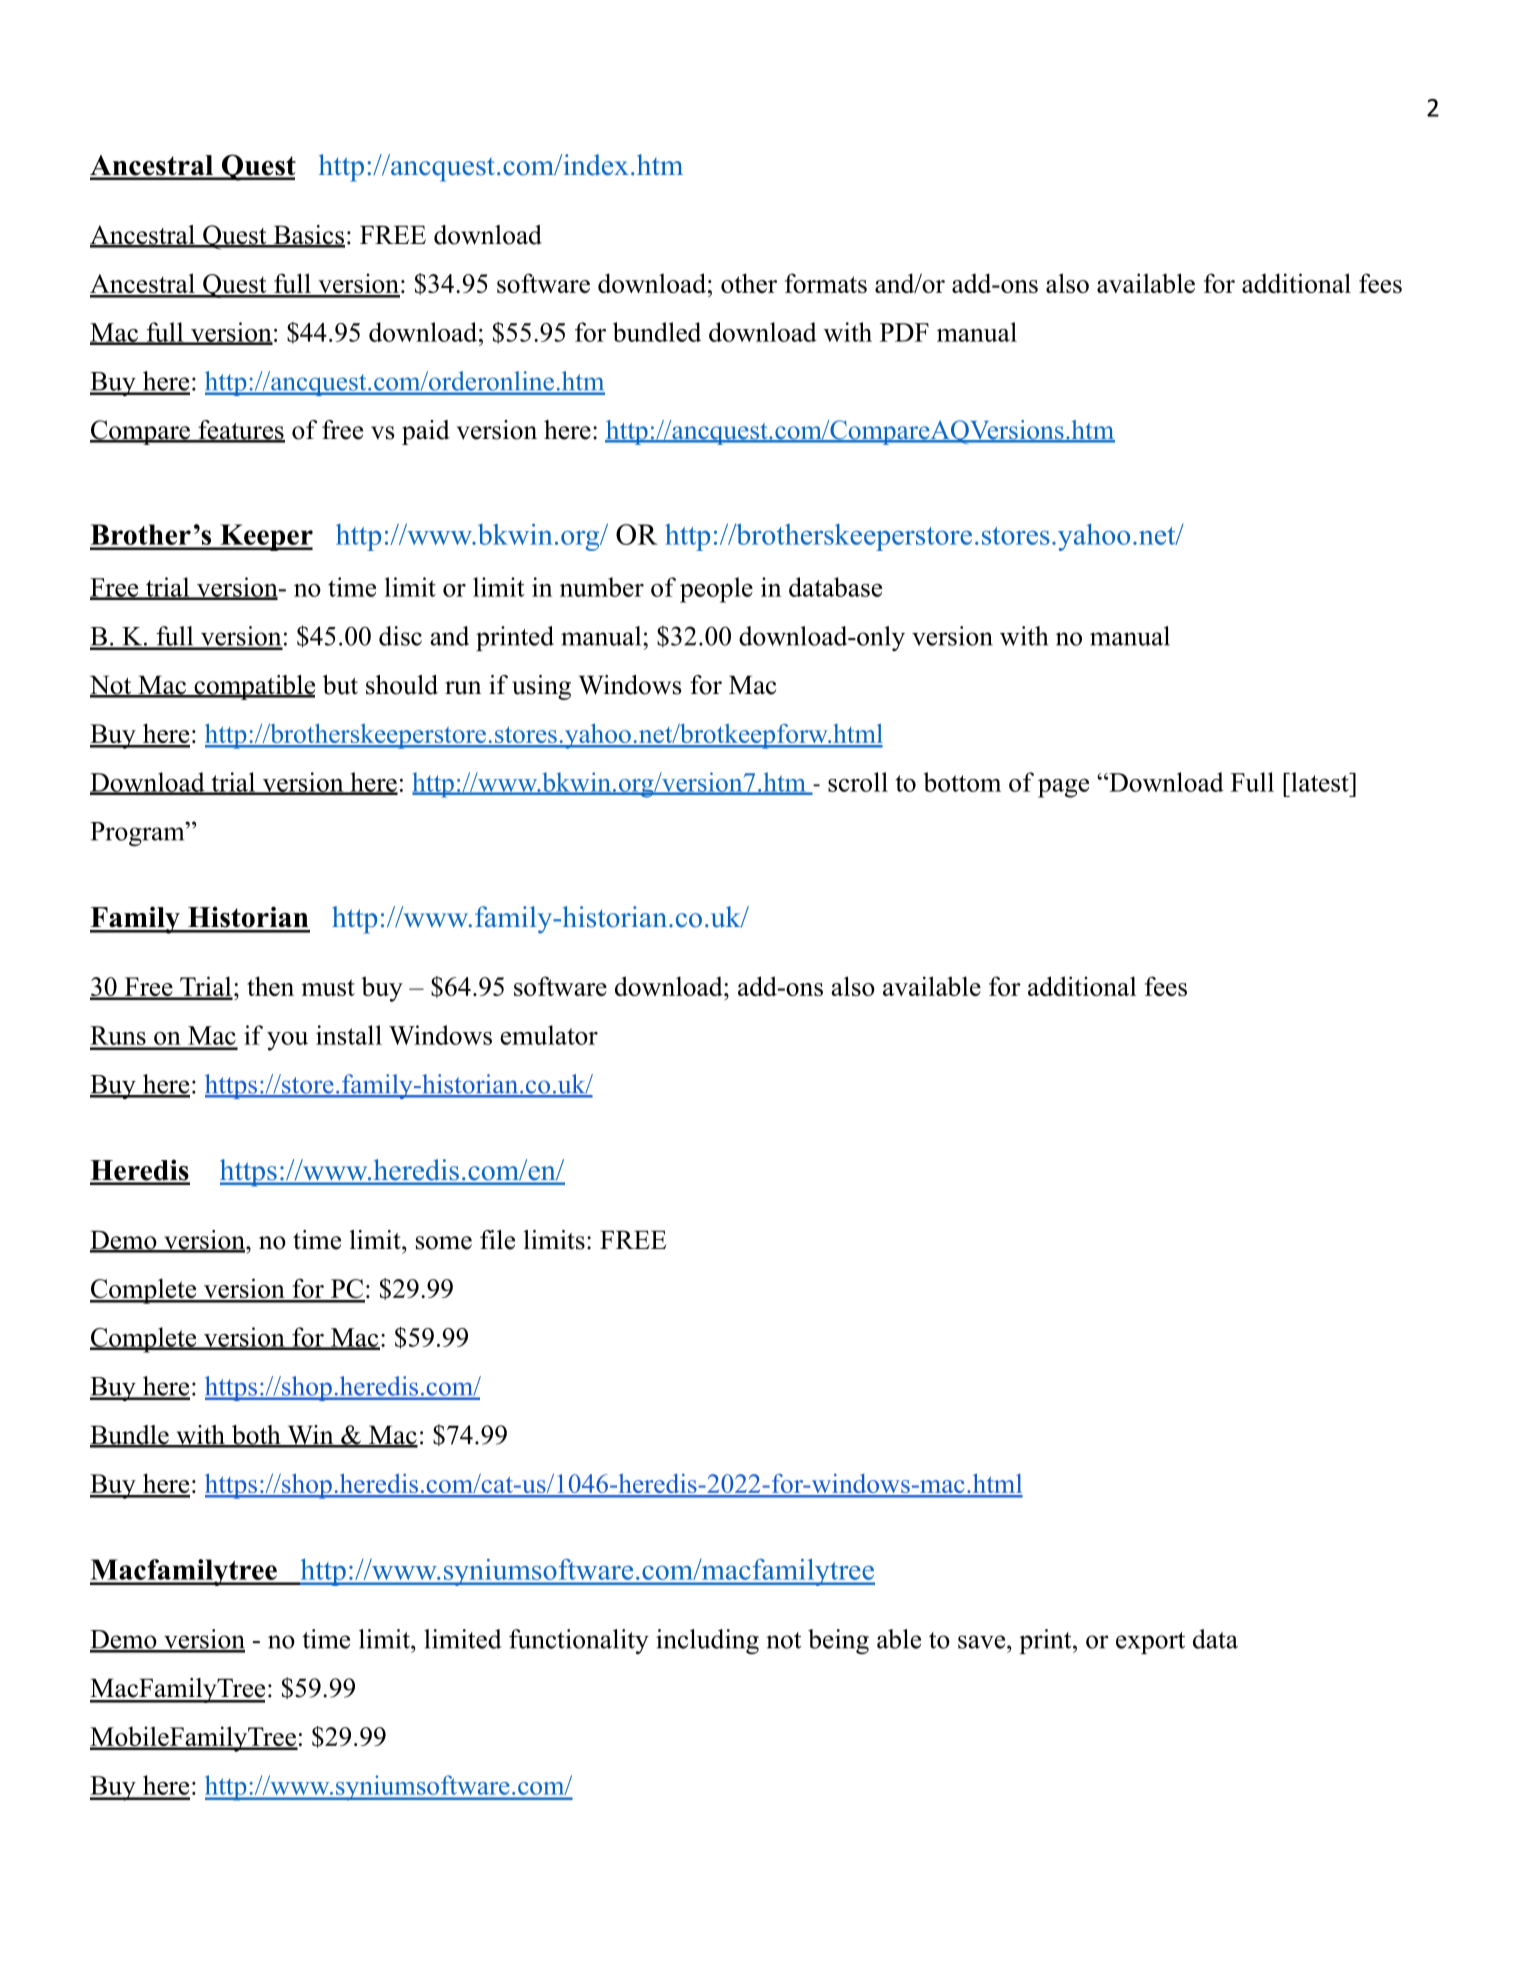  Describe the element at coordinates (308, 236) in the screenshot. I see `Basics` at that location.
